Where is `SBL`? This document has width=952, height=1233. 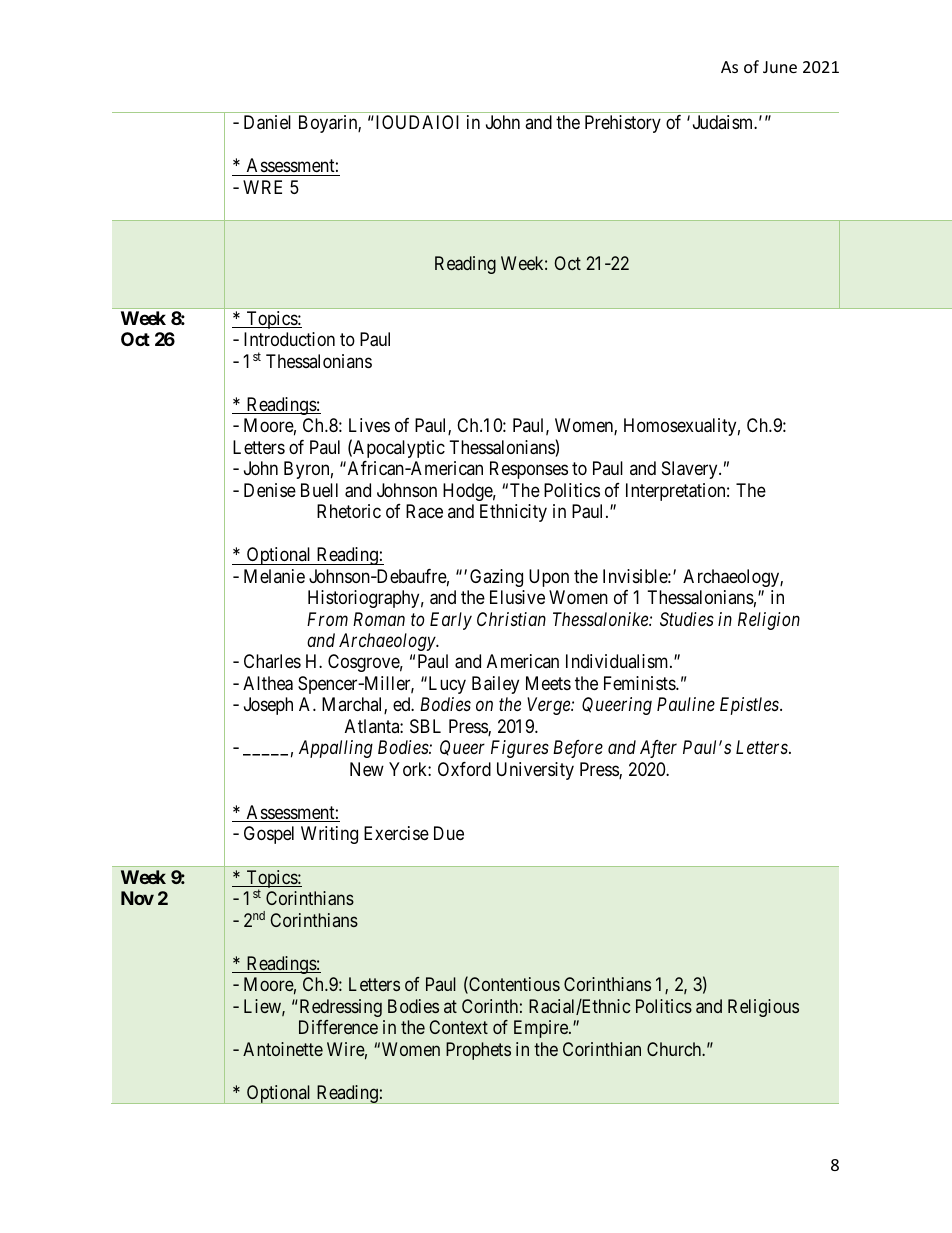
SBL is located at coordinates (425, 726).
